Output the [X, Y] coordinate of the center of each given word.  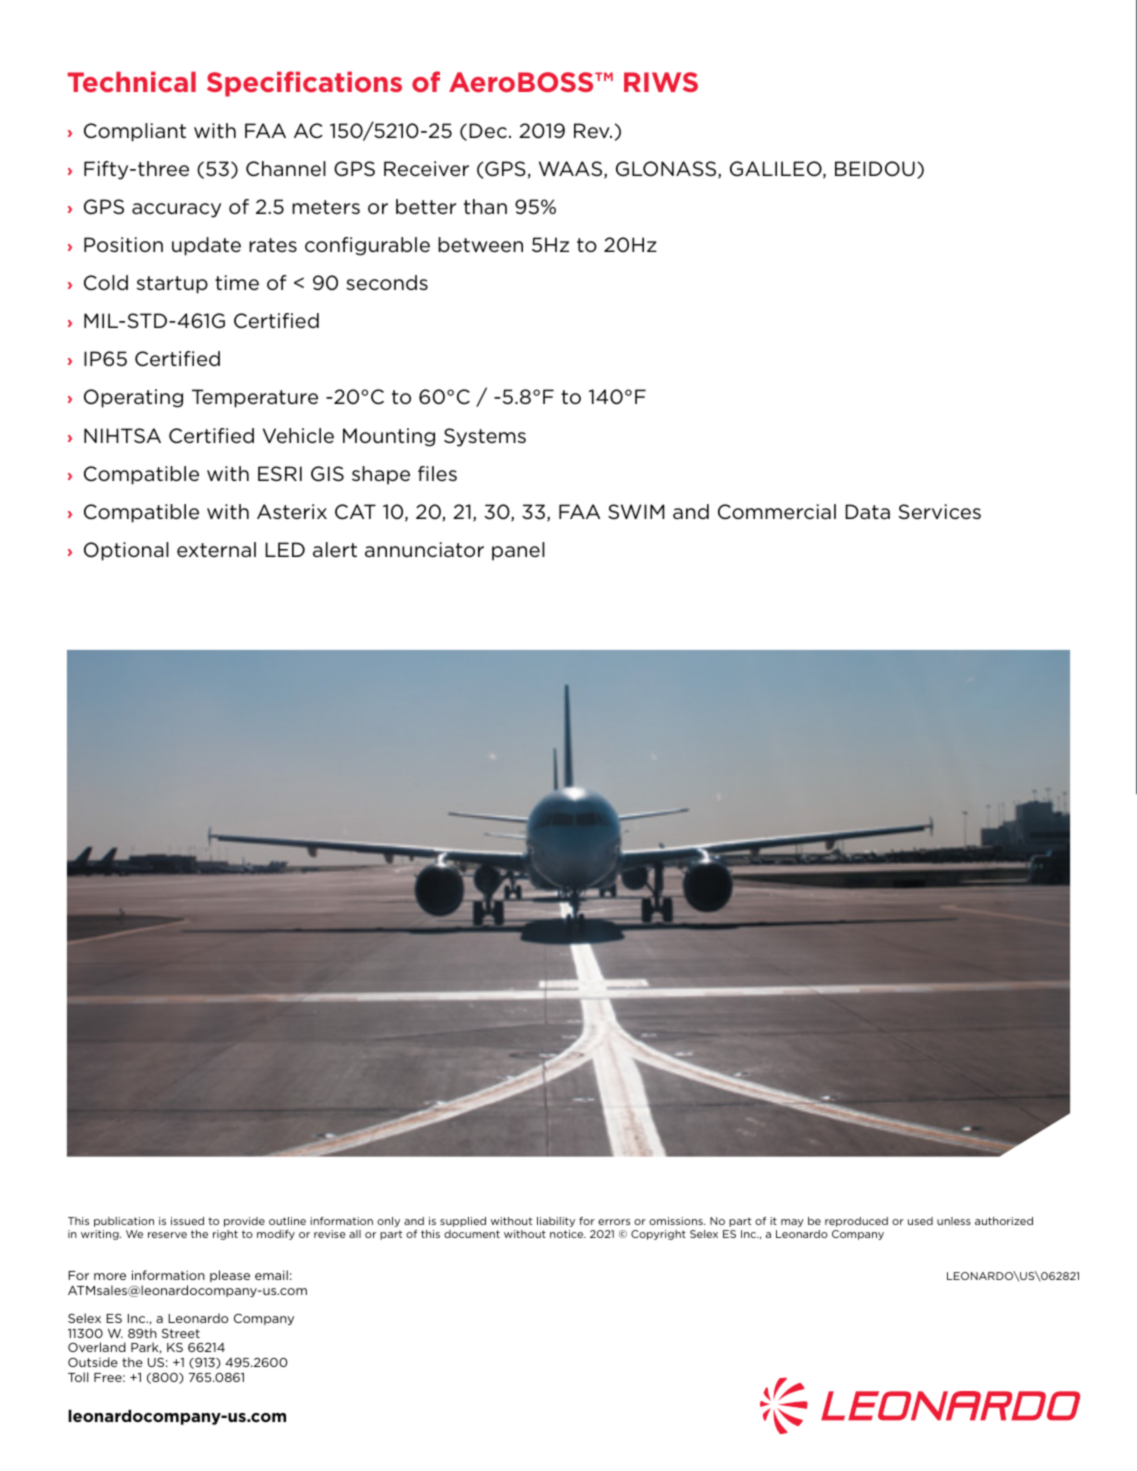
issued [187, 1221]
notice [568, 1234]
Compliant [135, 132]
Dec [488, 131]
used [920, 1221]
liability [556, 1222]
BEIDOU [875, 169]
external [216, 549]
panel [518, 551]
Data [867, 511]
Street [181, 1333]
